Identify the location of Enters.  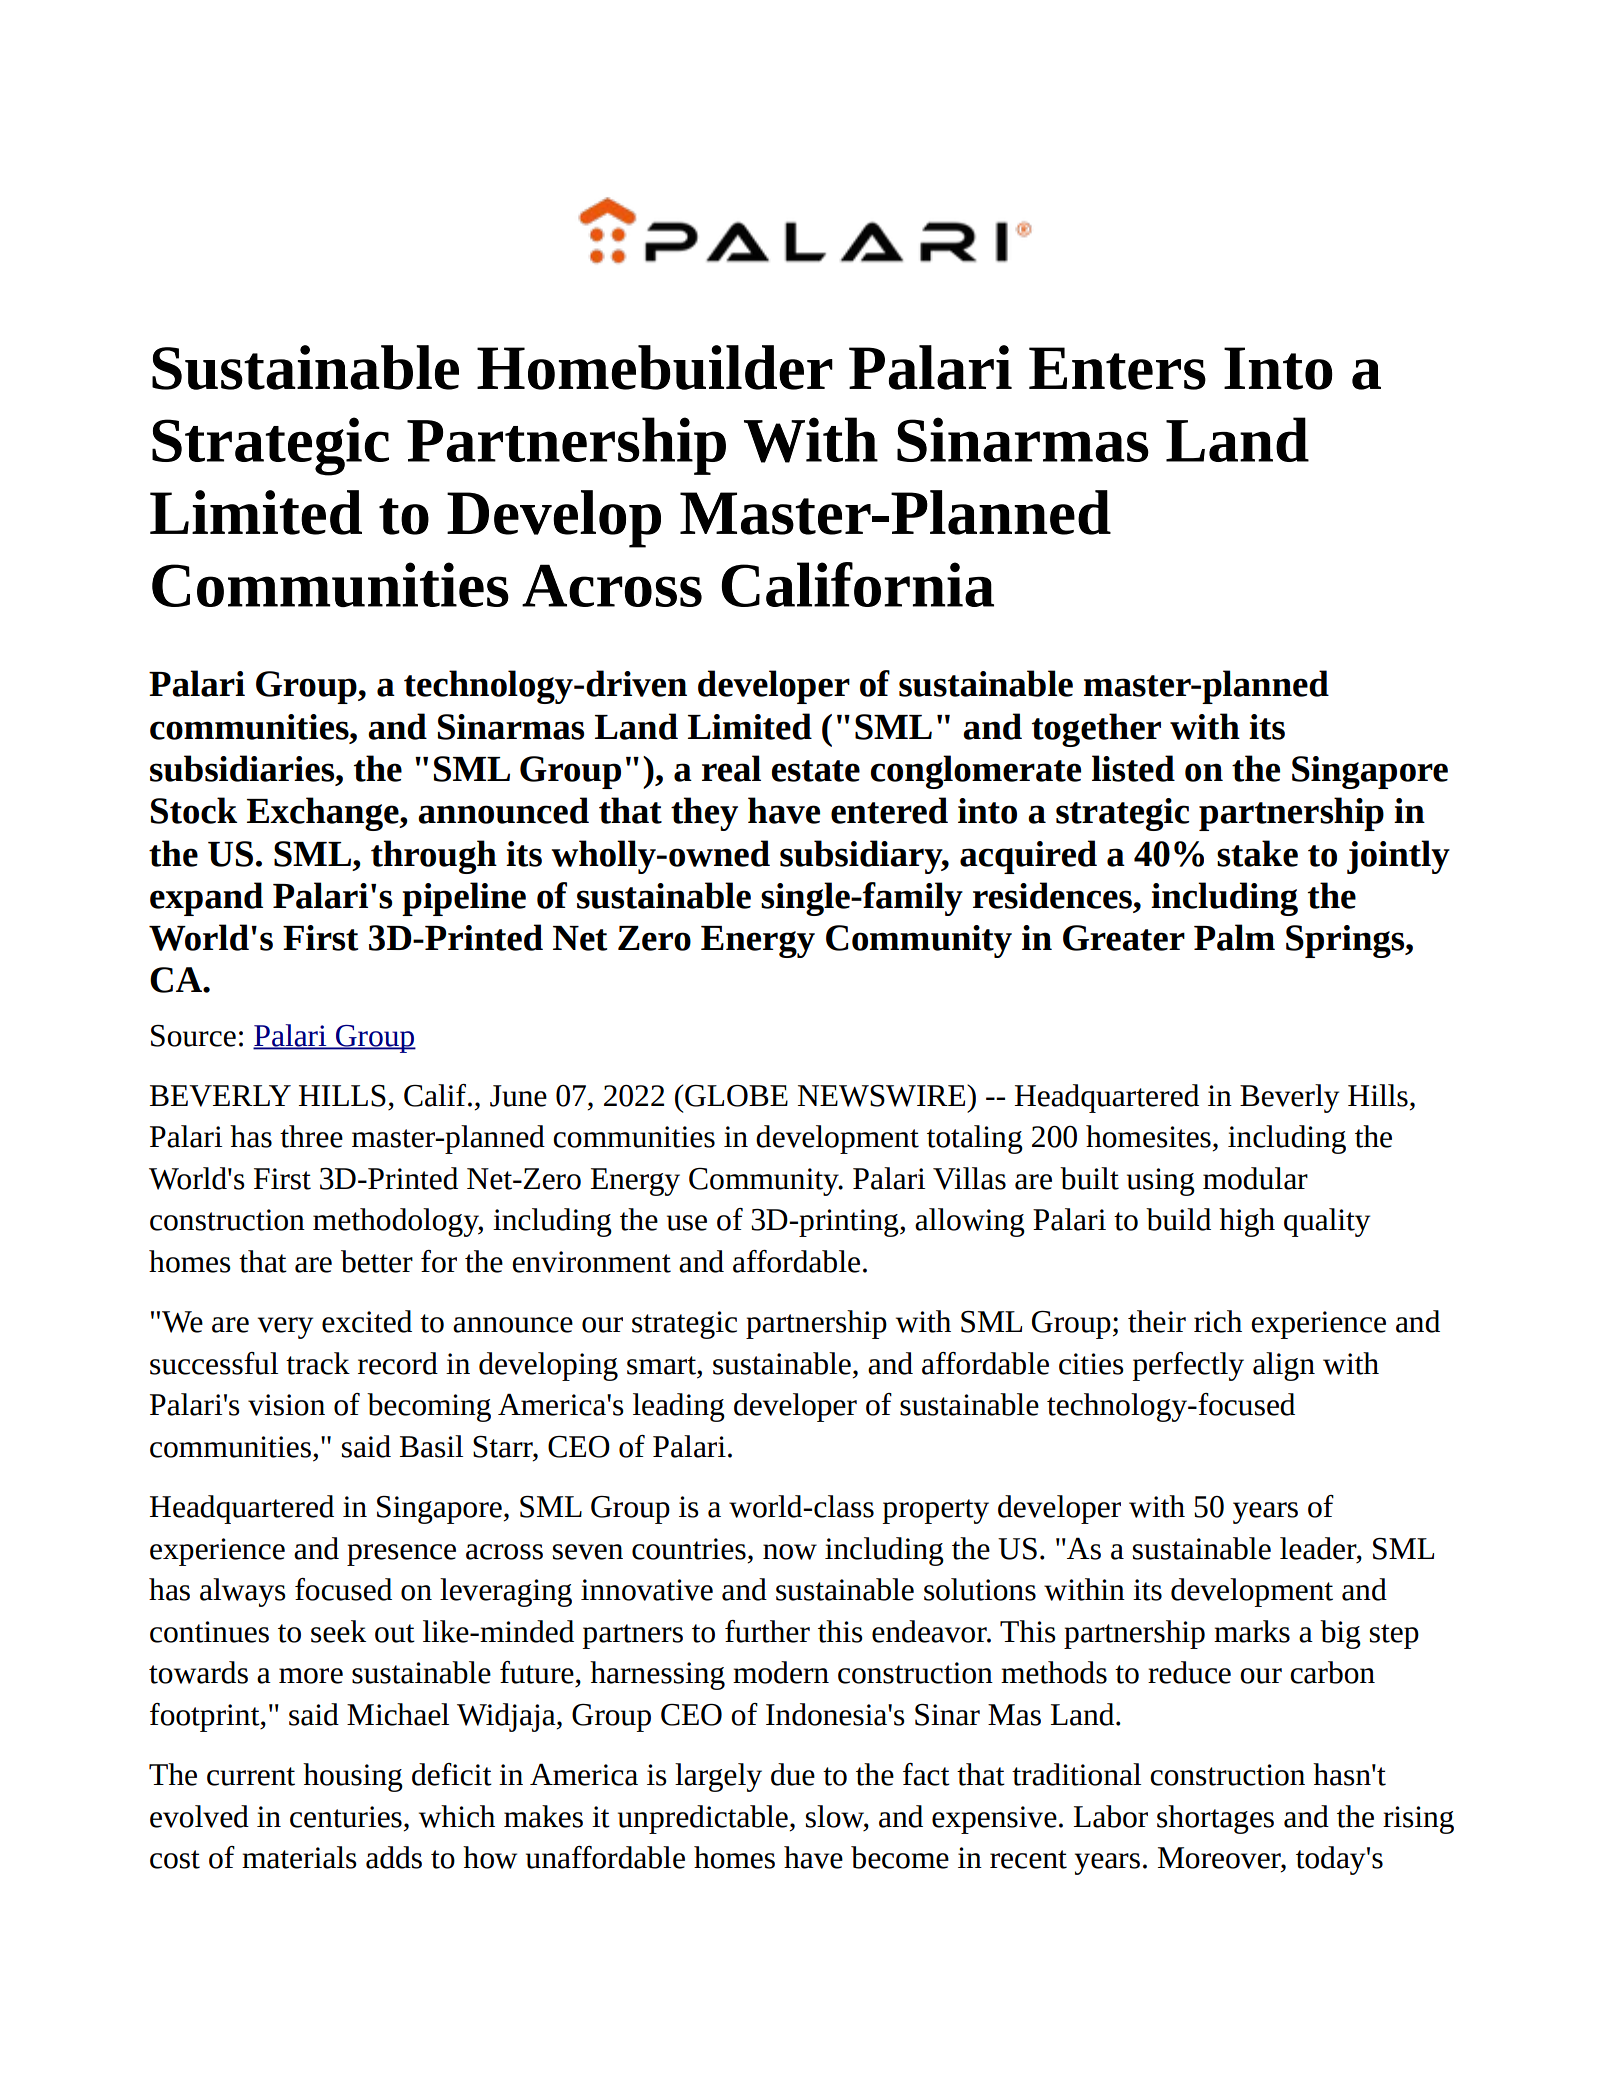
(1117, 368).
